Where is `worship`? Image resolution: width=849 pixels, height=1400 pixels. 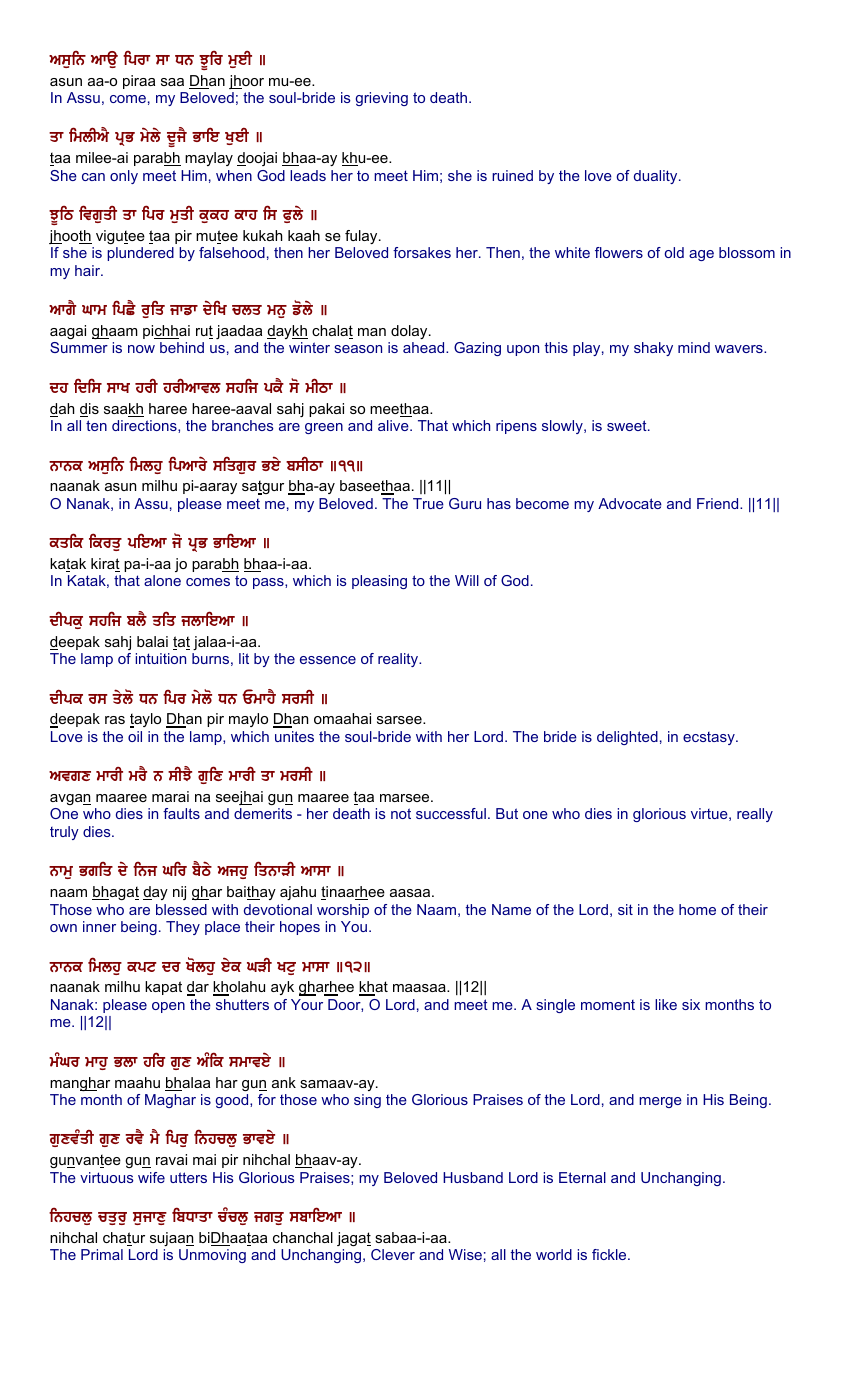
worship is located at coordinates (343, 911).
